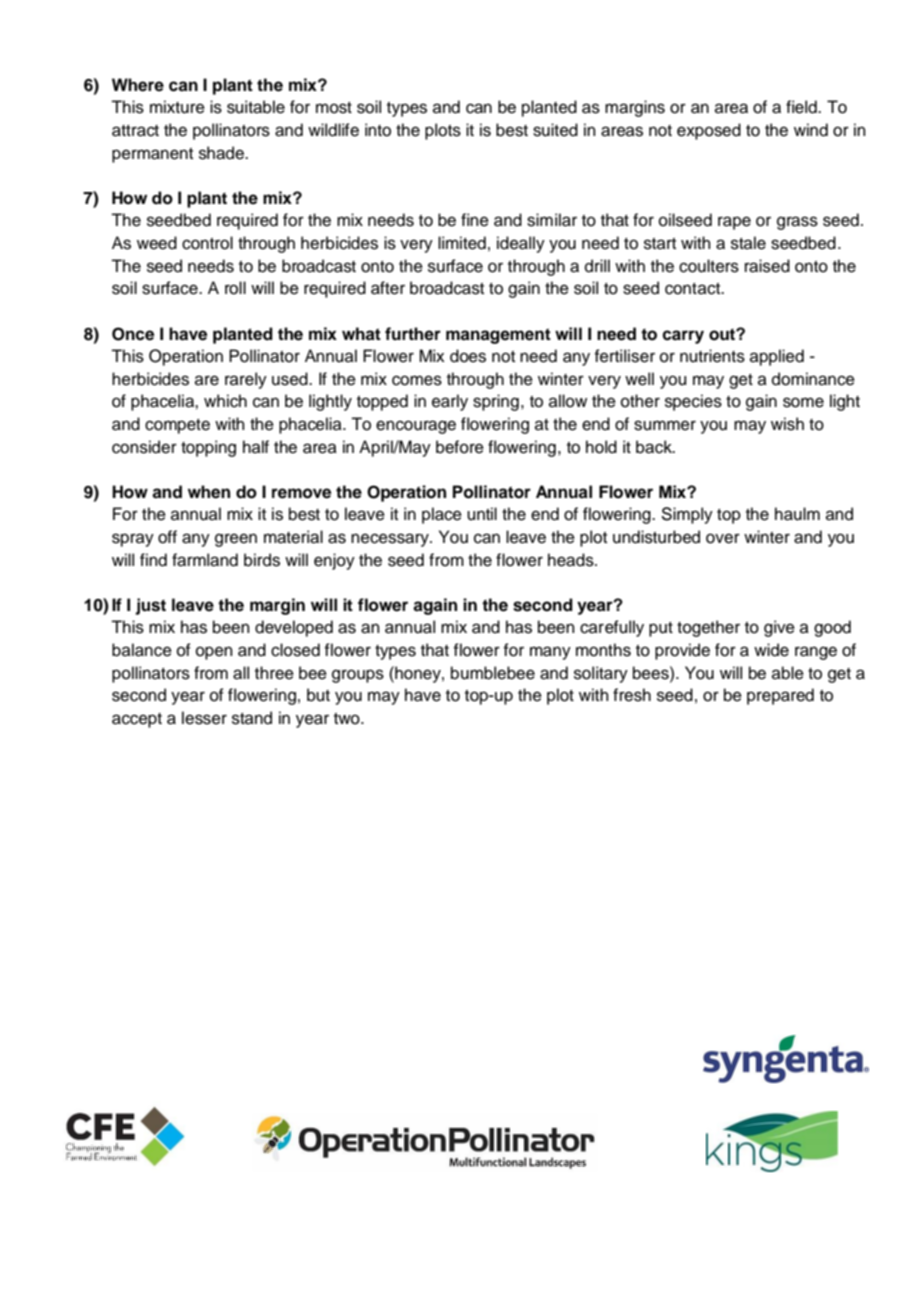 The height and width of the screenshot is (1308, 924). What do you see at coordinates (204, 718) in the screenshot?
I see `lesser` at bounding box center [204, 718].
